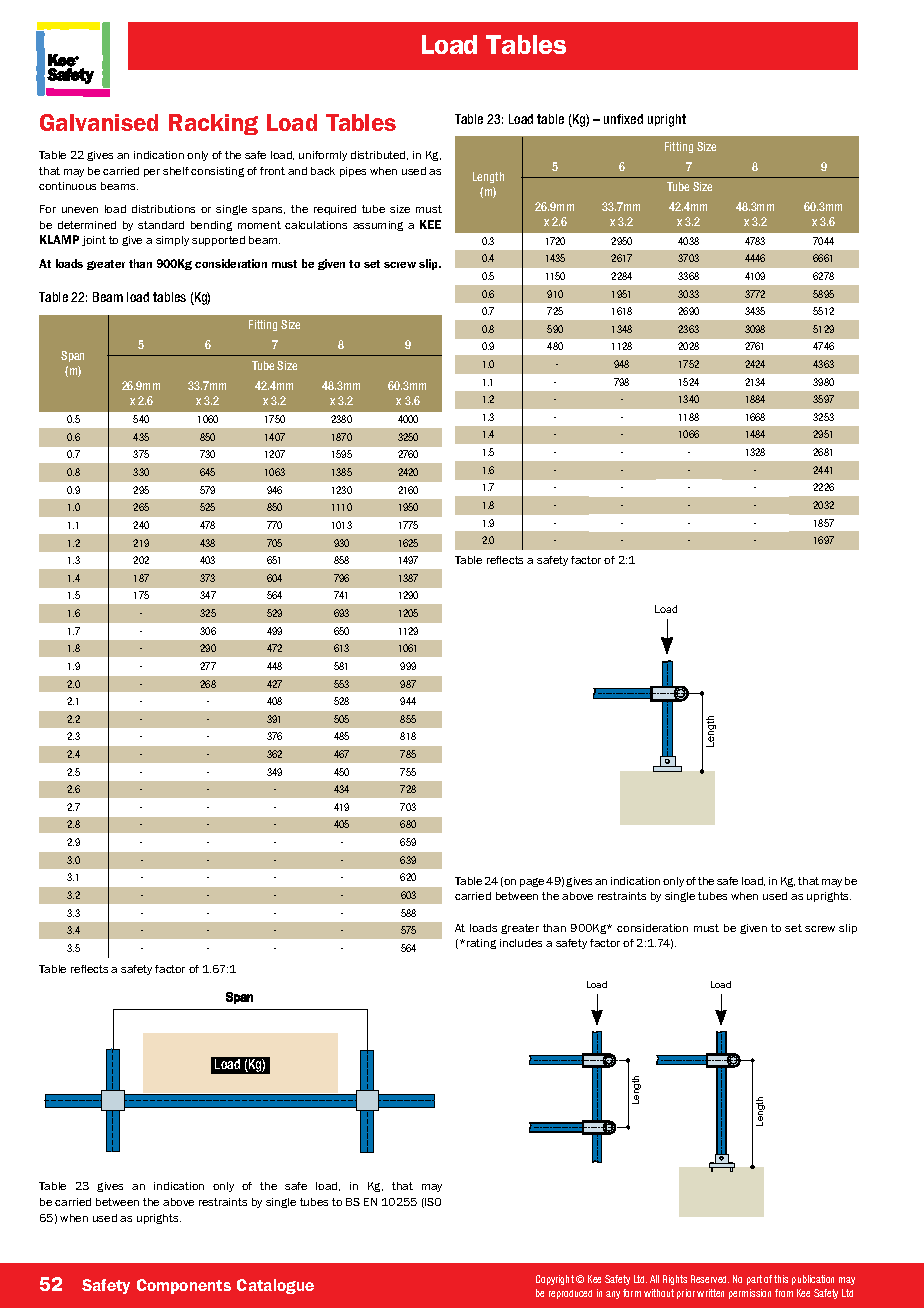 The height and width of the screenshot is (1308, 924). What do you see at coordinates (623, 119) in the screenshot?
I see `unfixed` at bounding box center [623, 119].
